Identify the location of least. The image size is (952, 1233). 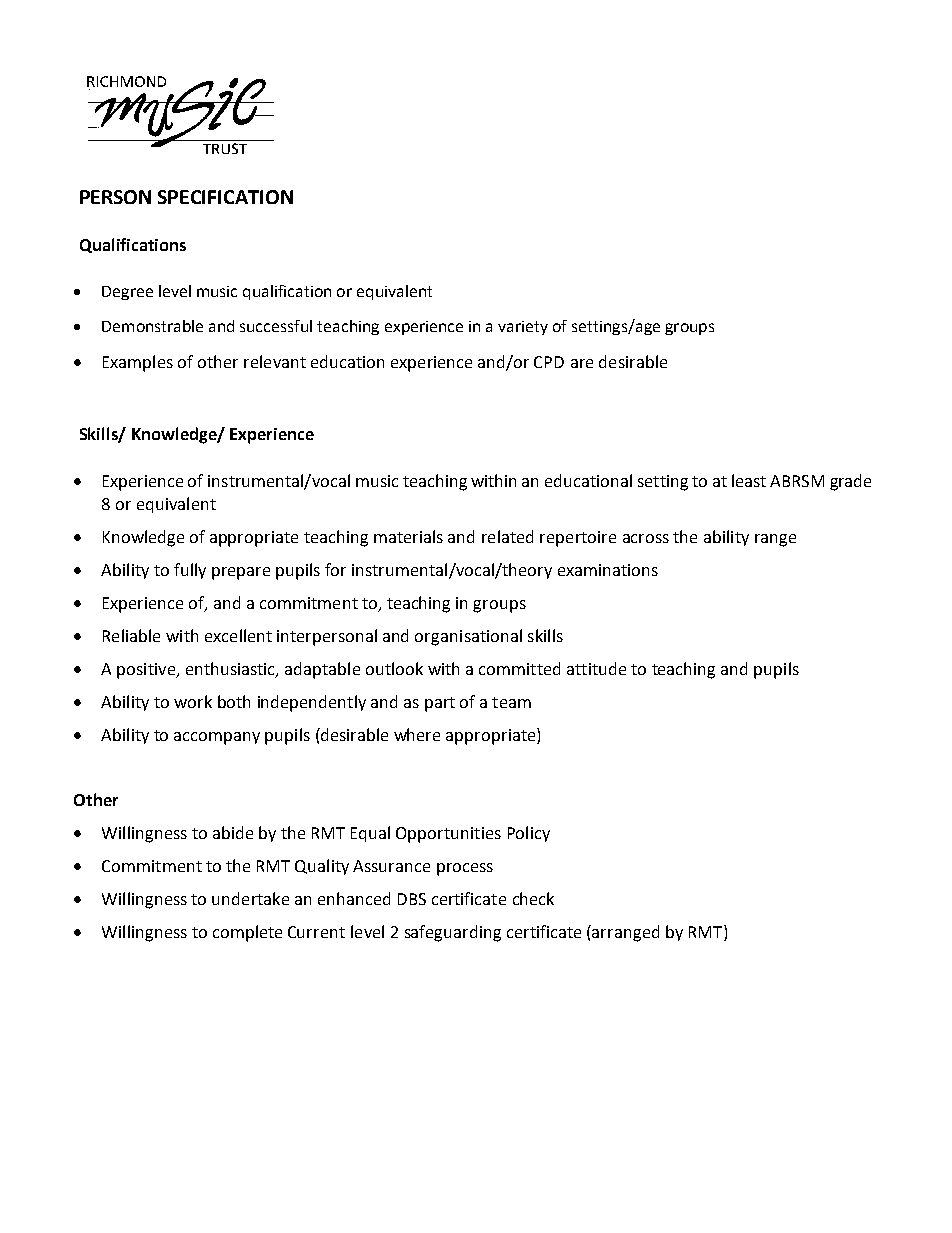
(749, 480).
